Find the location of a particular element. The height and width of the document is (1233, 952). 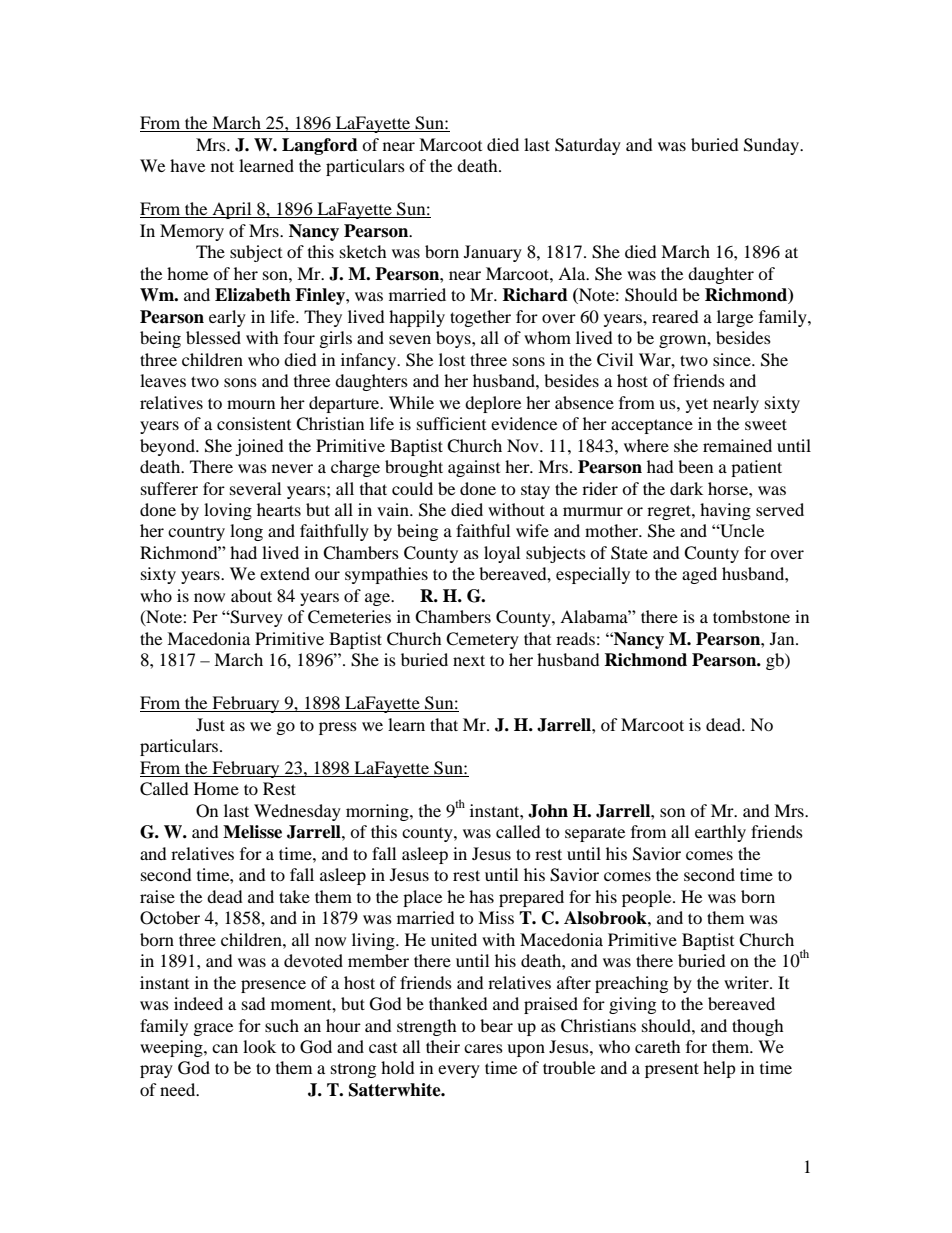

January is located at coordinates (493, 253).
